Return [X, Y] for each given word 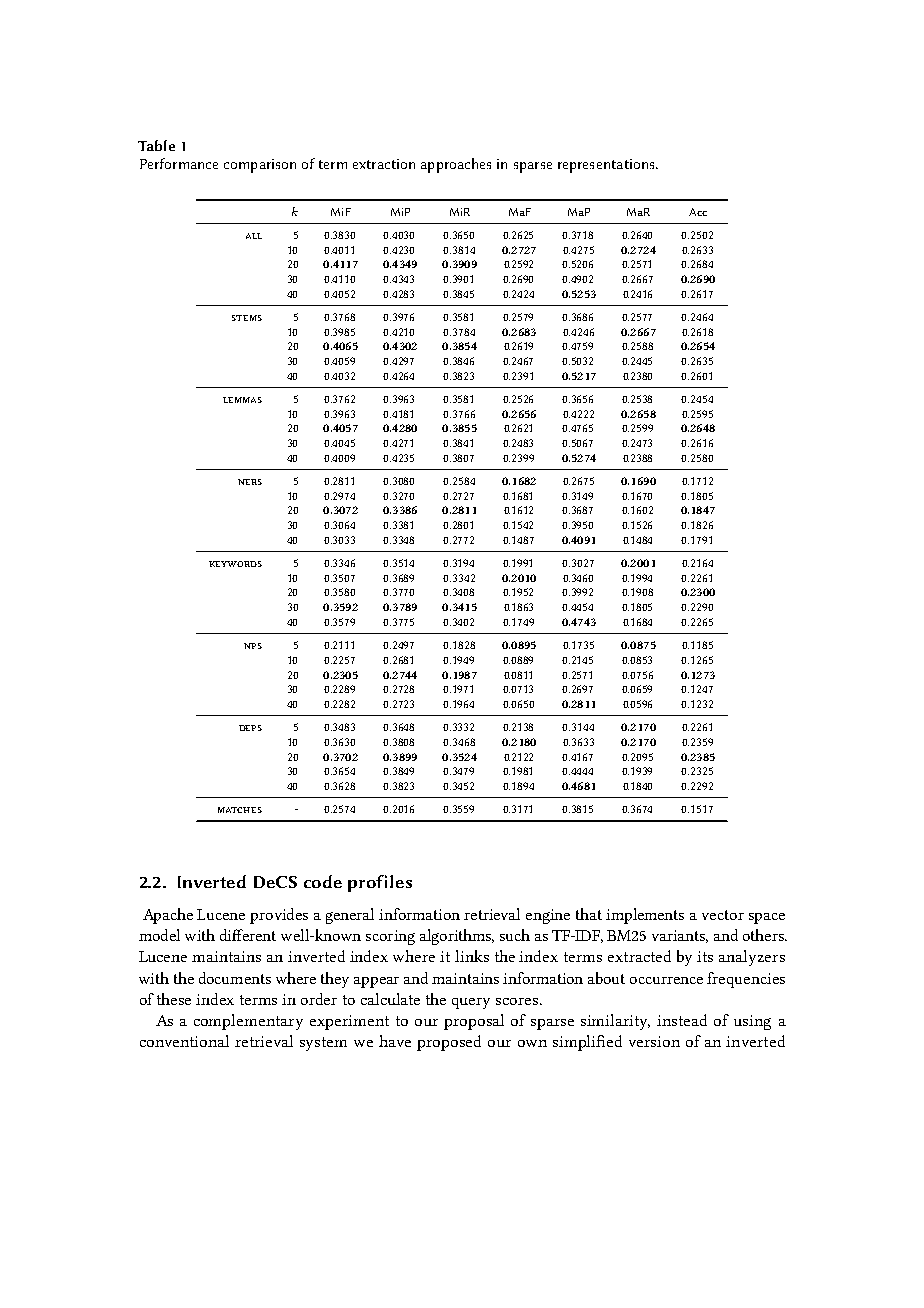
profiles [380, 883]
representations [607, 166]
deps [250, 728]
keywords [235, 564]
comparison [260, 166]
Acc [698, 212]
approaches [456, 165]
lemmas [242, 400]
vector [723, 915]
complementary [248, 1022]
